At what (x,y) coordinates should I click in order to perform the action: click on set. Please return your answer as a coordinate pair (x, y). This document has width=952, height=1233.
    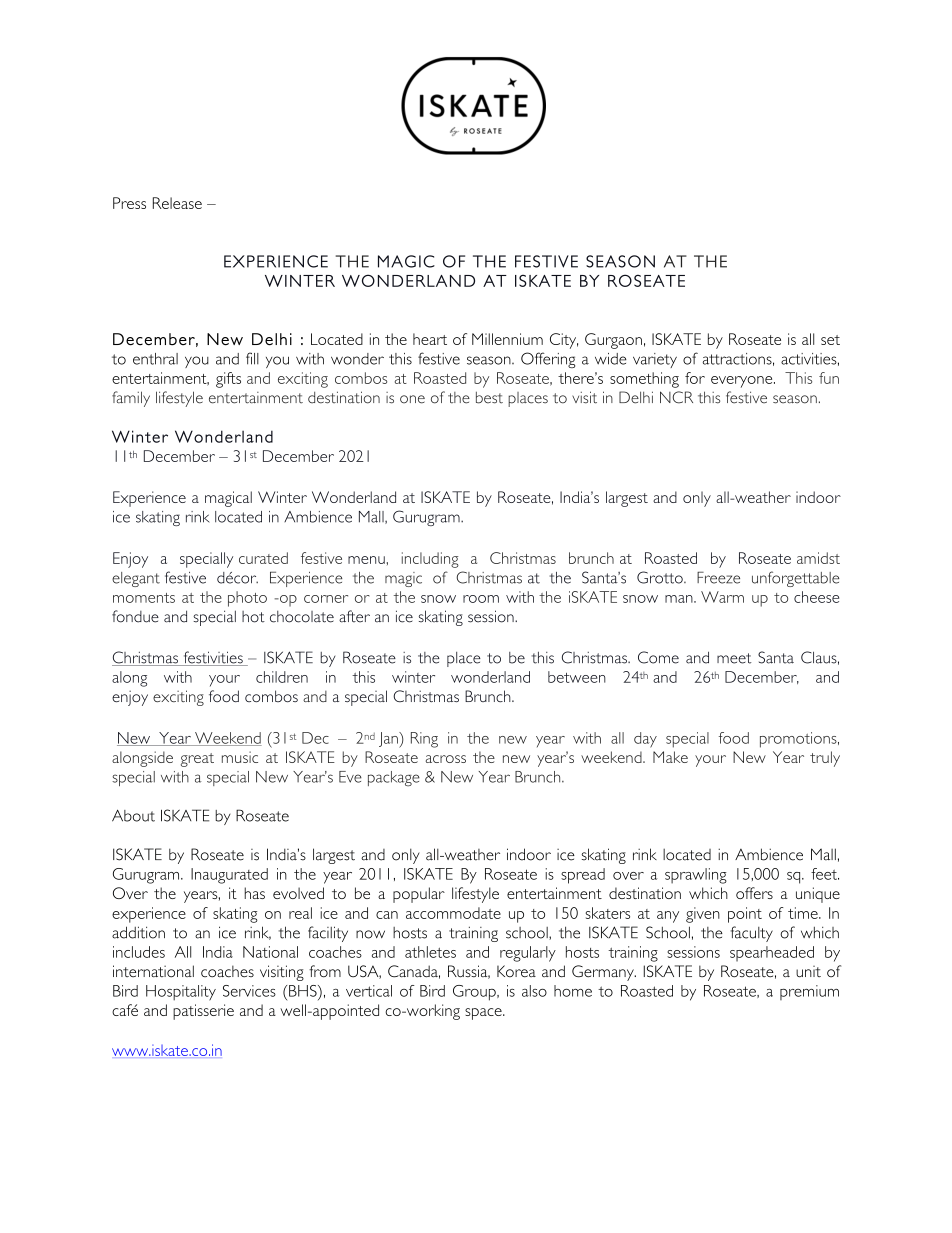
    Looking at the image, I should click on (830, 340).
